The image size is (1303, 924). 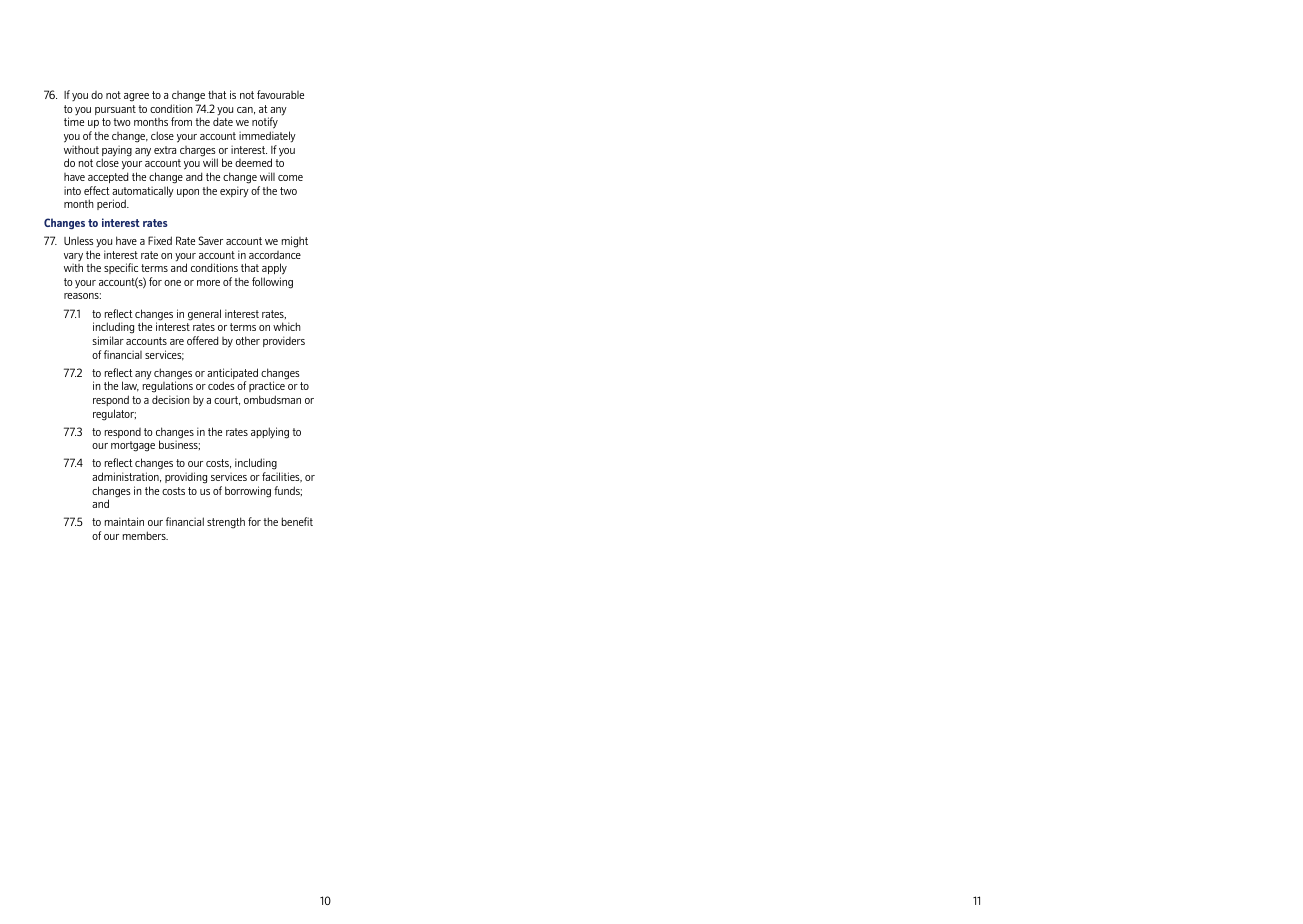 What do you see at coordinates (181, 121) in the screenshot?
I see `from` at bounding box center [181, 121].
